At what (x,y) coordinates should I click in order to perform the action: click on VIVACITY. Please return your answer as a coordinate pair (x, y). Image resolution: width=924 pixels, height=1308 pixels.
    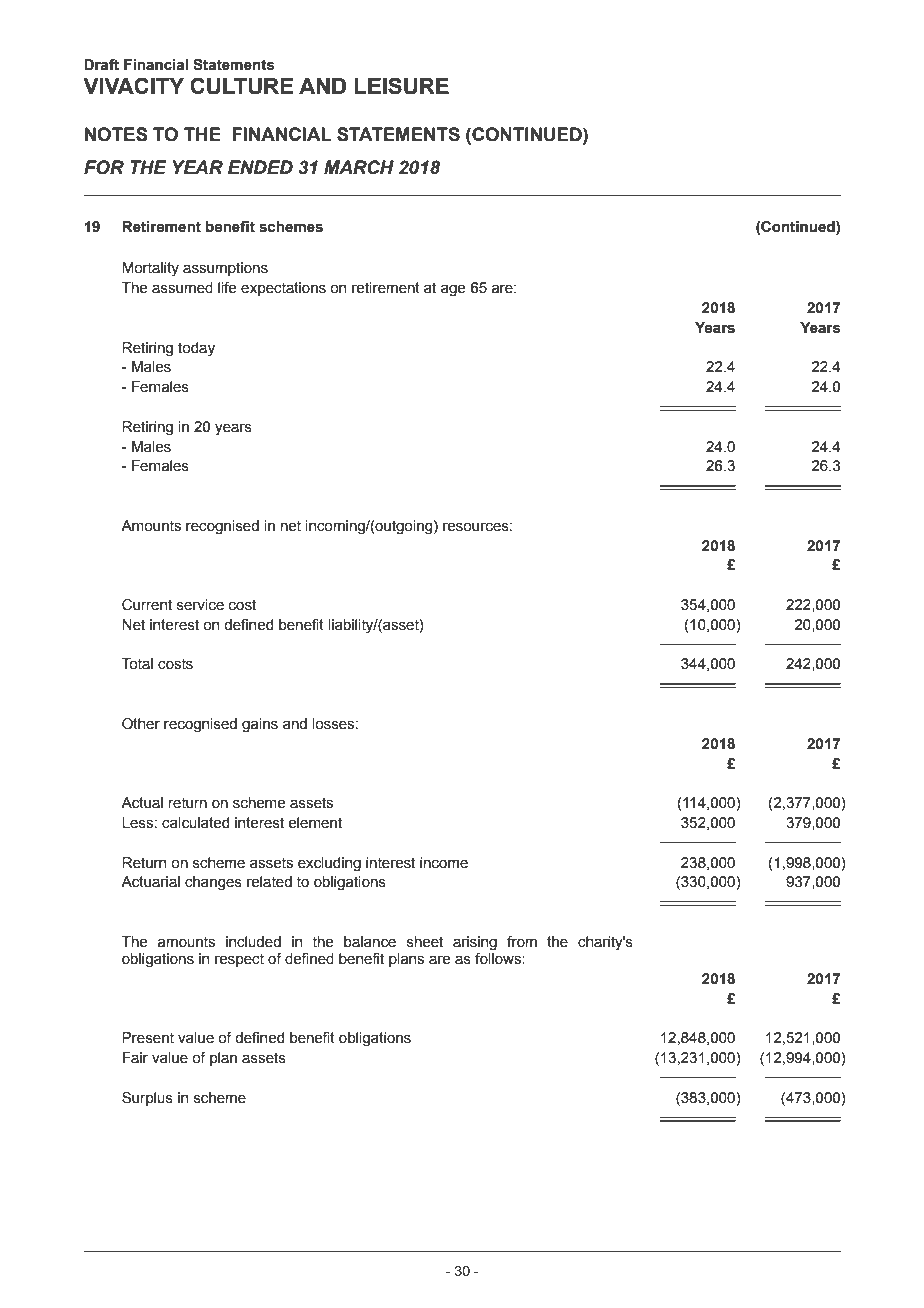
    Looking at the image, I should click on (133, 85).
